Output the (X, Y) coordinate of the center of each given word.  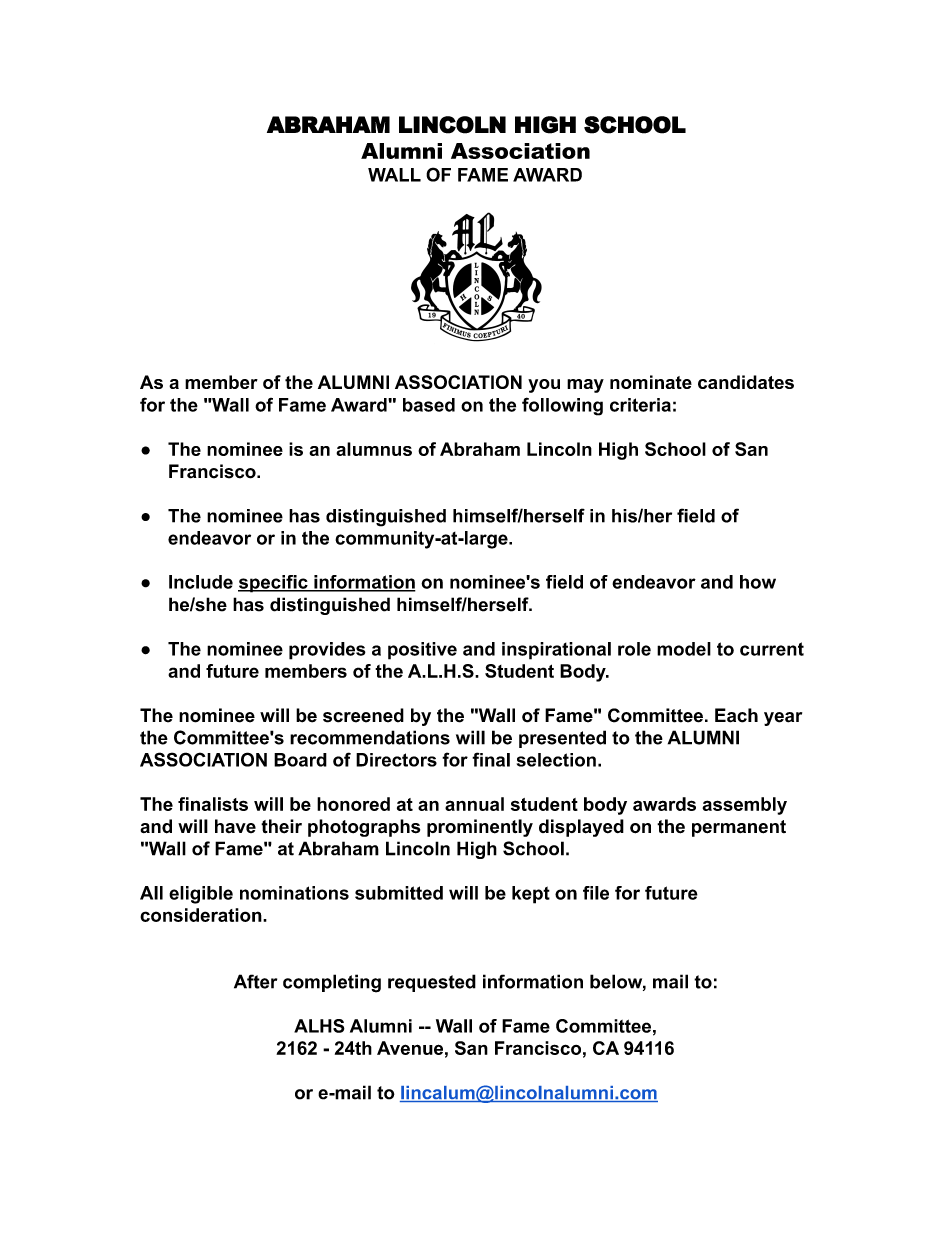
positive (422, 651)
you (544, 386)
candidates (746, 382)
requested (432, 983)
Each (736, 715)
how (758, 582)
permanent (739, 828)
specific (274, 584)
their (281, 826)
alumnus (374, 449)
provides (327, 651)
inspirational (556, 651)
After (255, 981)
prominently (480, 828)
